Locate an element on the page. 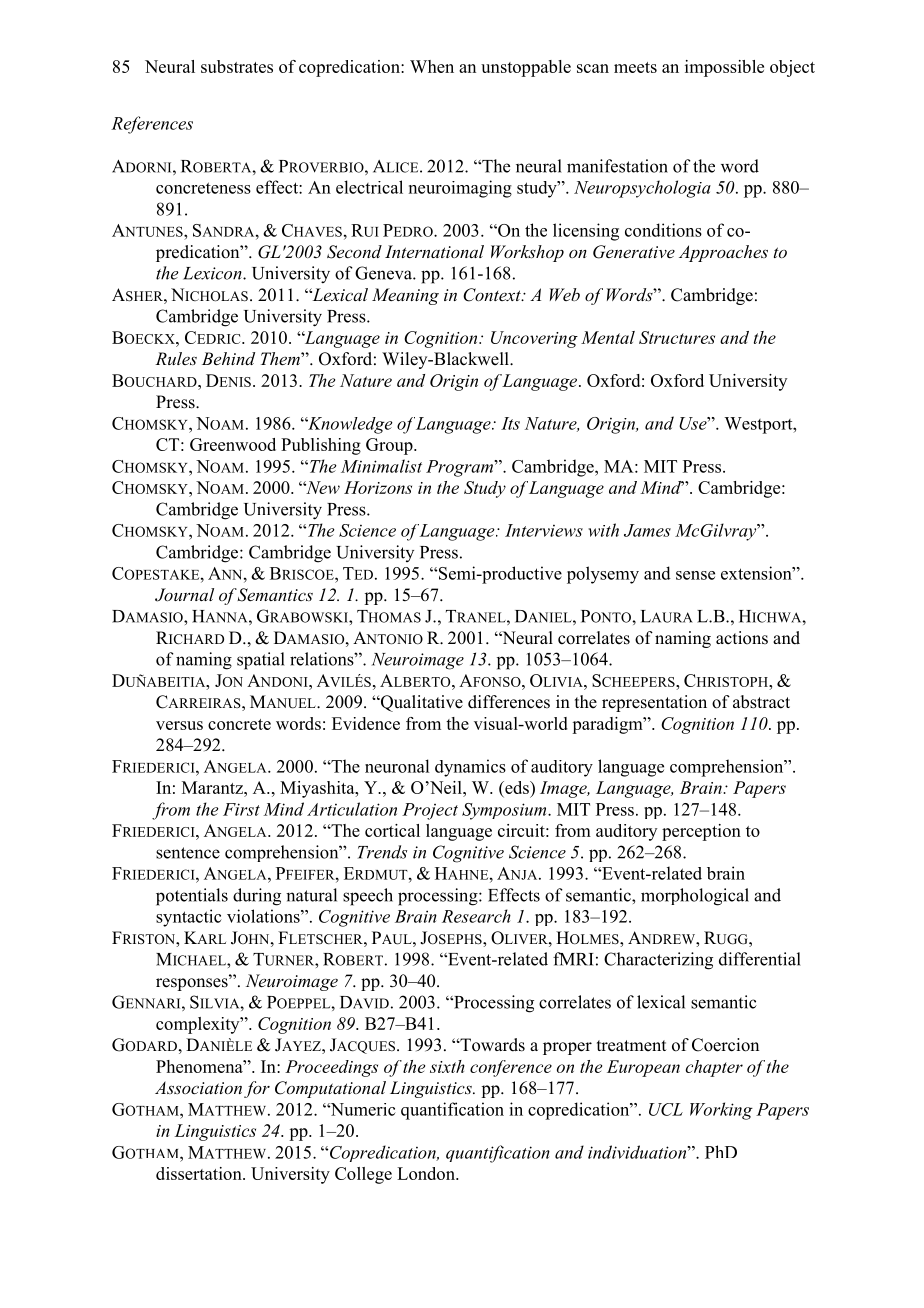 This image has height=1308, width=924. Uncovering is located at coordinates (534, 339).
